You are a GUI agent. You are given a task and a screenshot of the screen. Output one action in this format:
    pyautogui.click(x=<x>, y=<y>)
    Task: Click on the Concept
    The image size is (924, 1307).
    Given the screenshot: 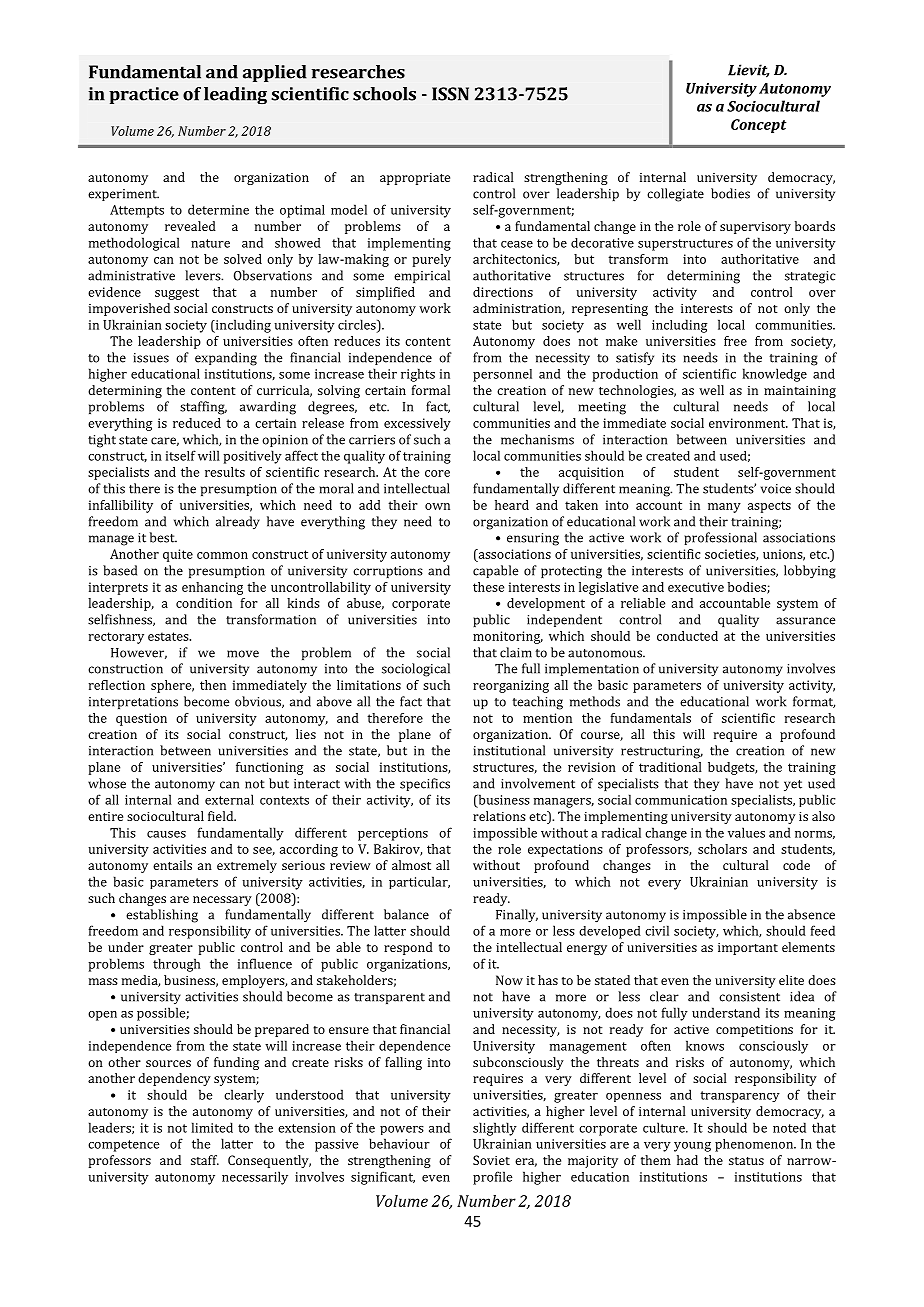 What is the action you would take?
    pyautogui.click(x=759, y=126)
